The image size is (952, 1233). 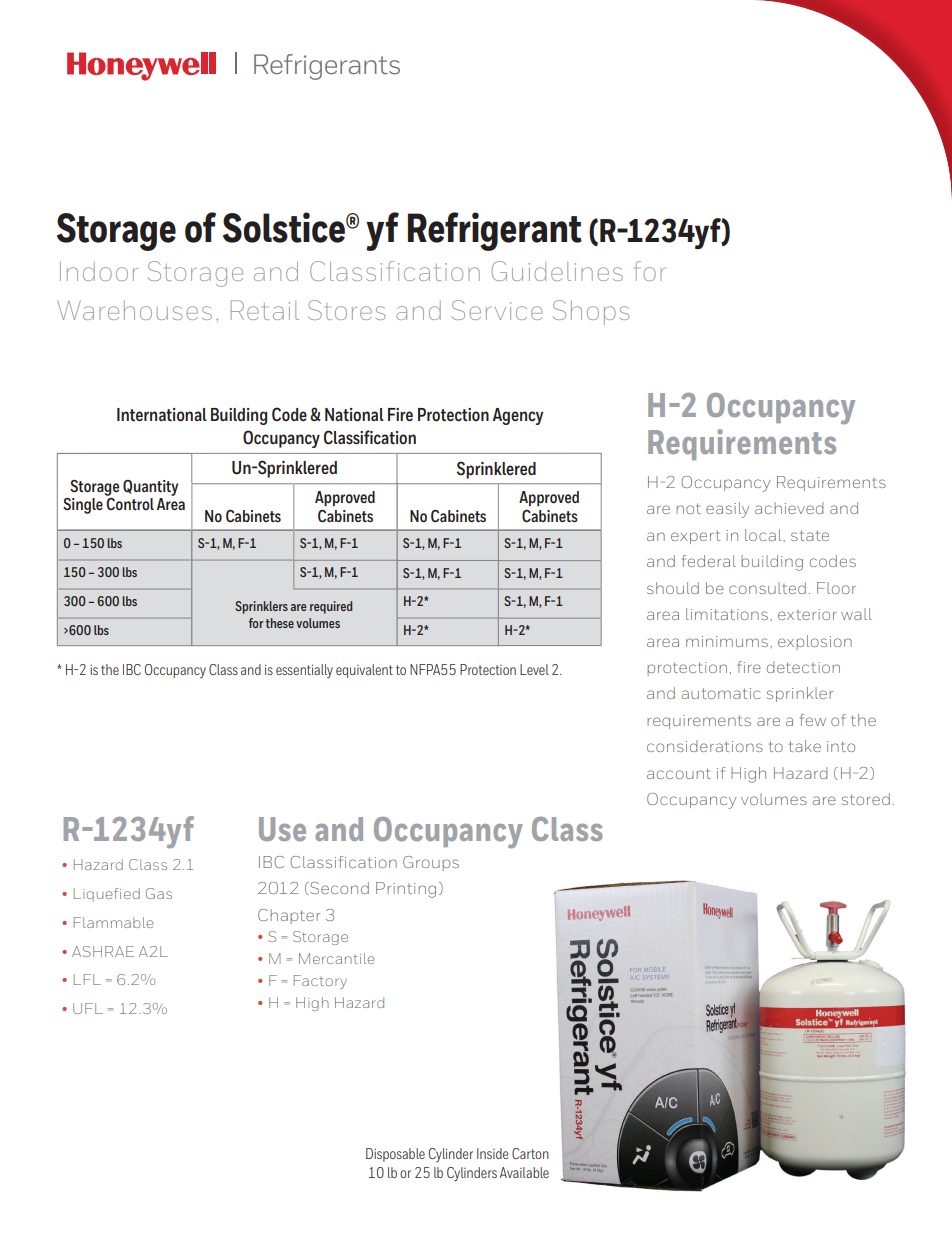 What do you see at coordinates (280, 623) in the page?
I see `these` at bounding box center [280, 623].
